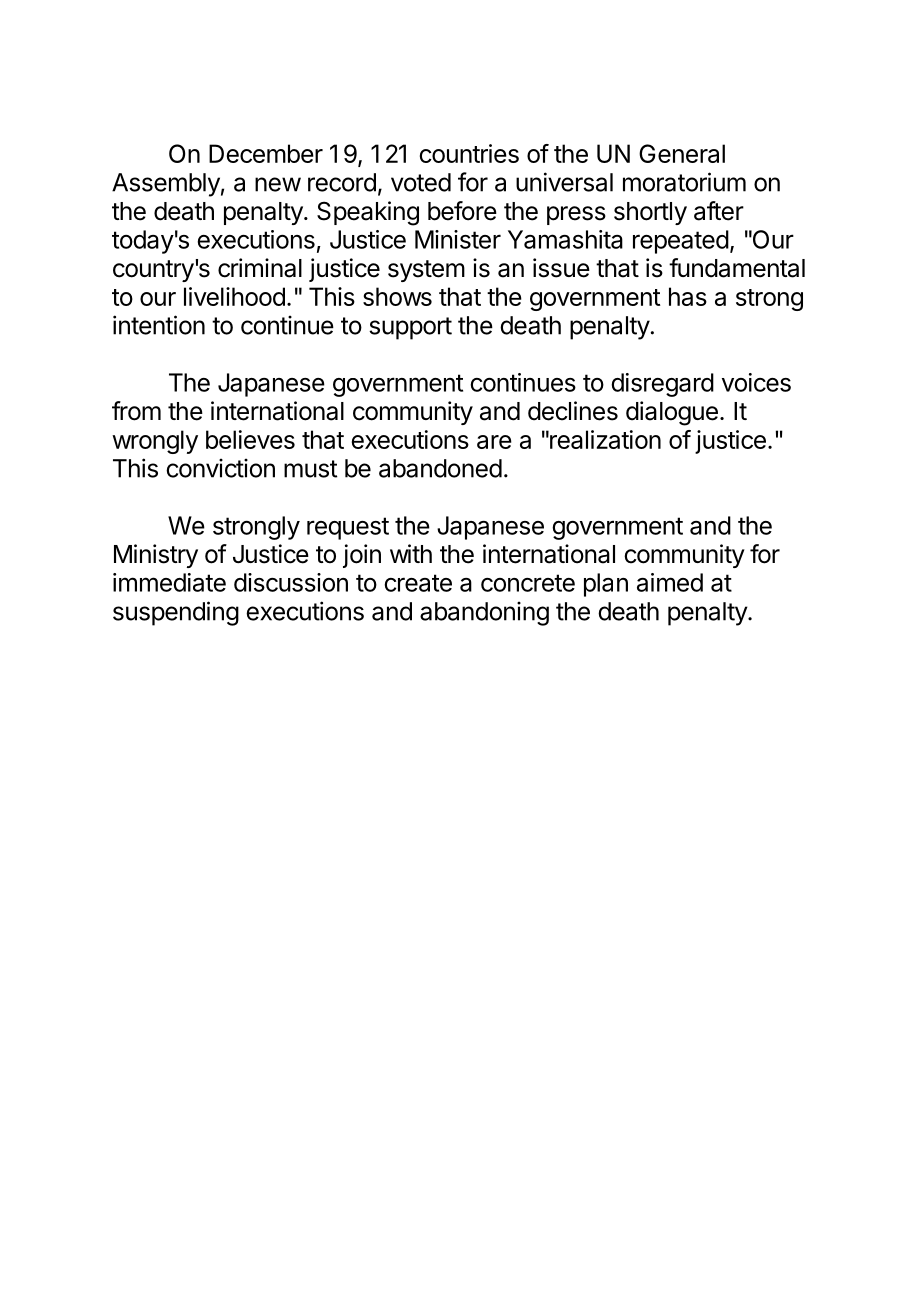  I want to click on countries, so click(469, 153).
